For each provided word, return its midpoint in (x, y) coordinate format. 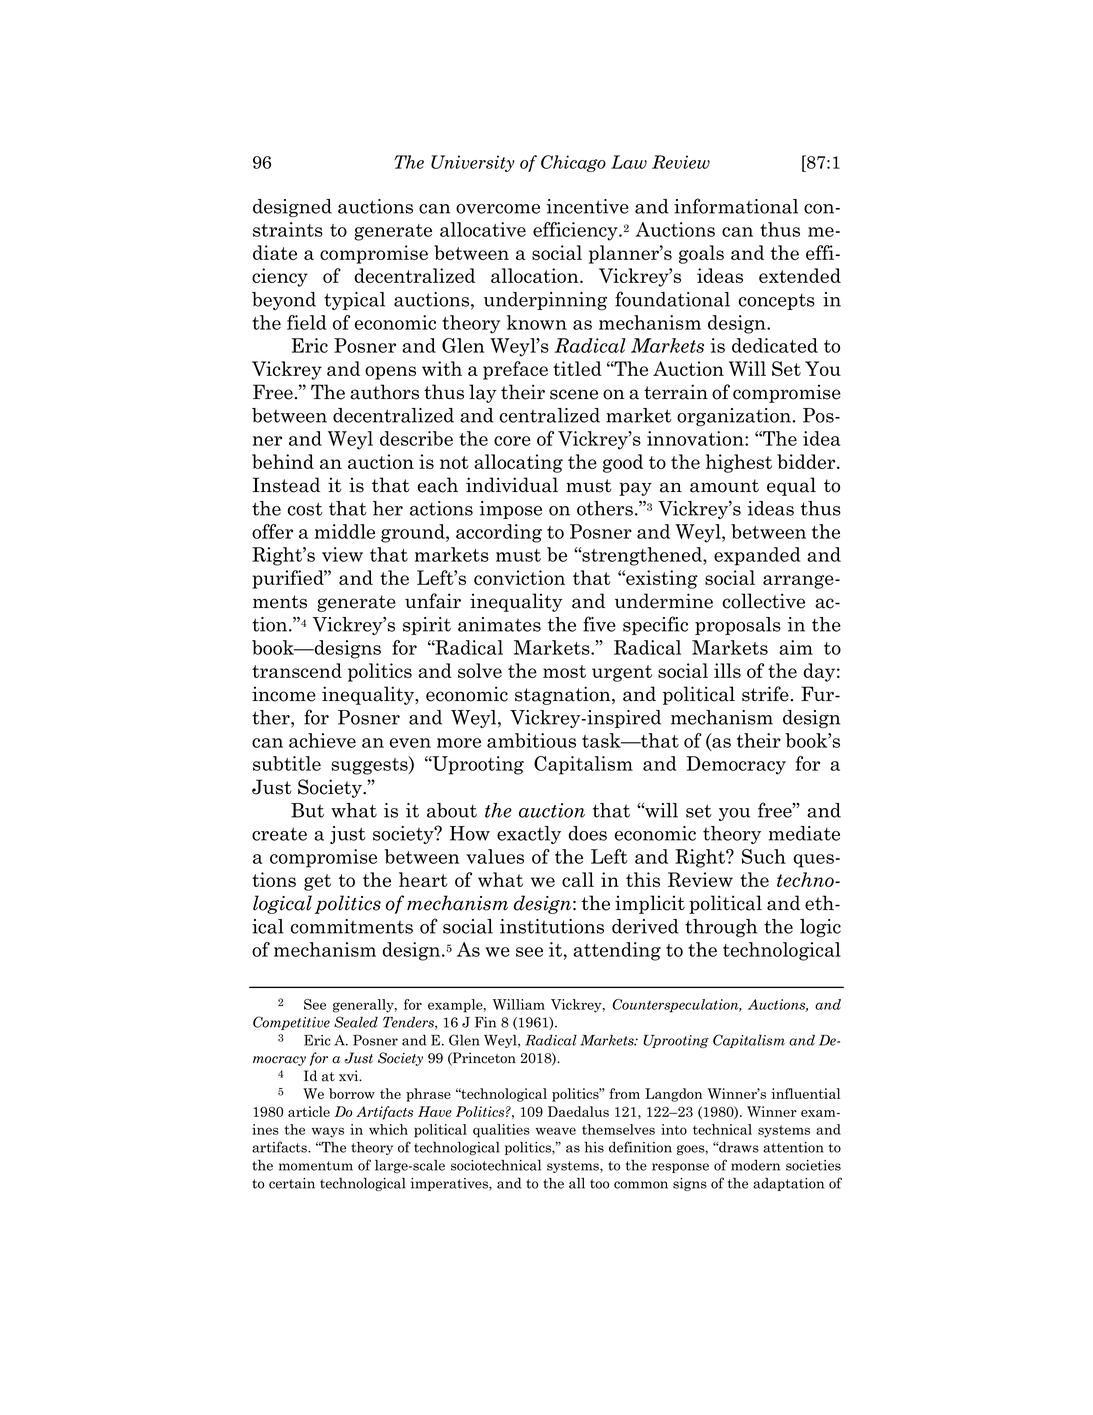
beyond (284, 301)
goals (701, 254)
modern (755, 1165)
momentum (316, 1166)
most (564, 671)
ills (727, 670)
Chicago (573, 163)
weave (556, 1131)
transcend (297, 670)
